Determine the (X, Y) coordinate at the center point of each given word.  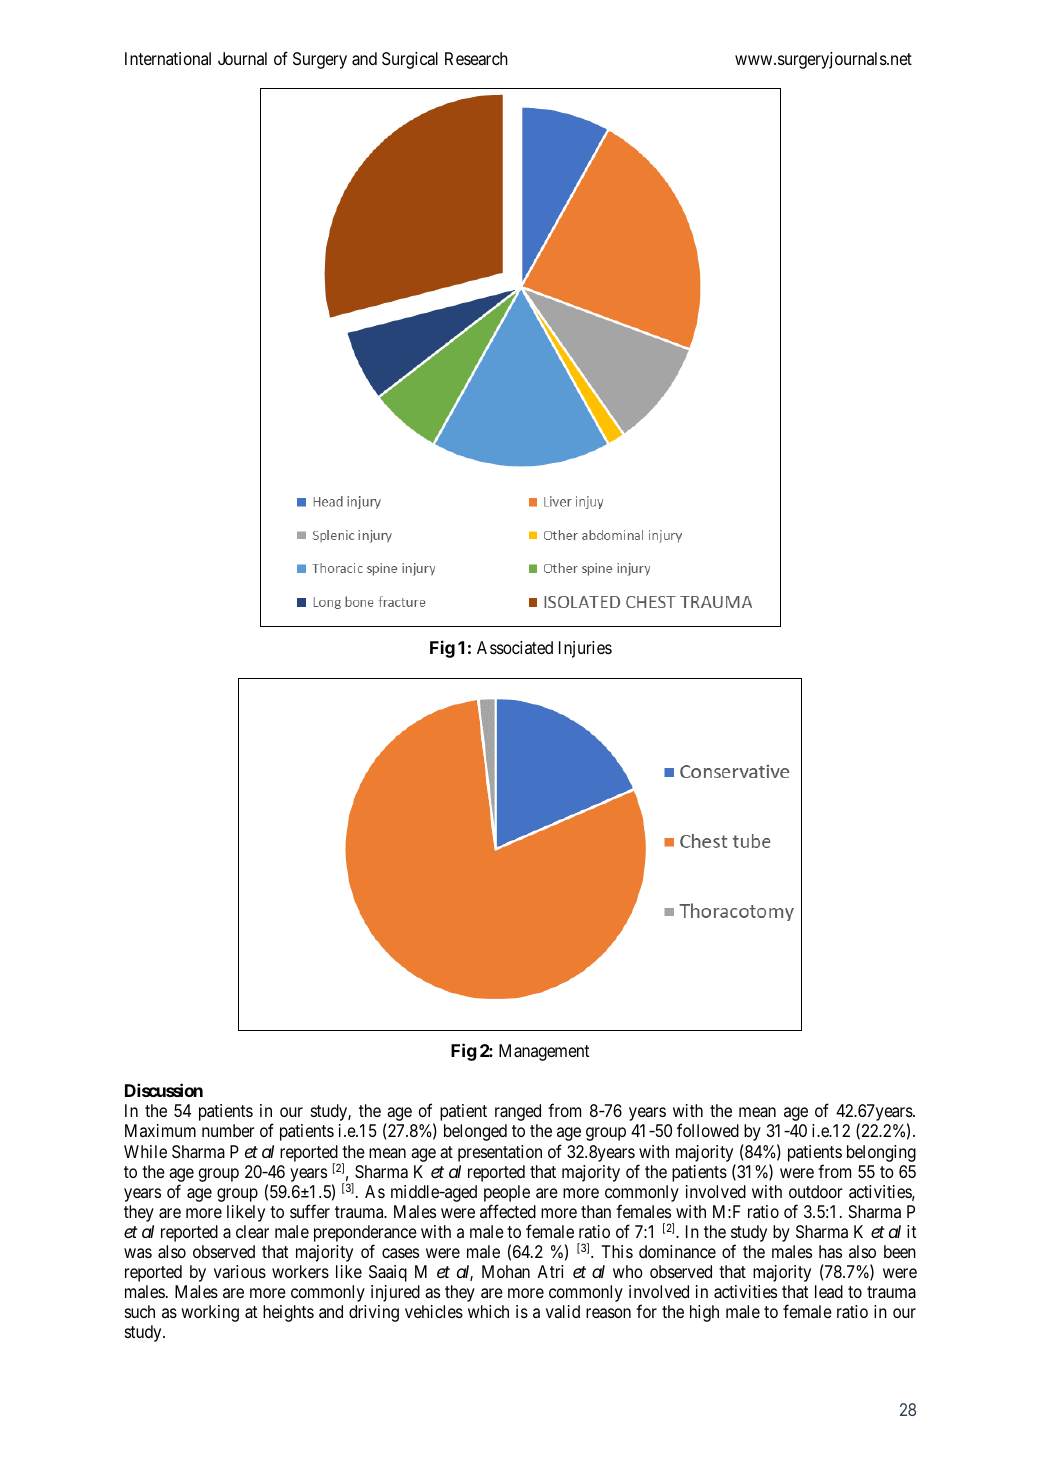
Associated (515, 647)
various (240, 1271)
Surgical (410, 60)
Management (544, 1052)
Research (476, 58)
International (168, 58)
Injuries (585, 649)
